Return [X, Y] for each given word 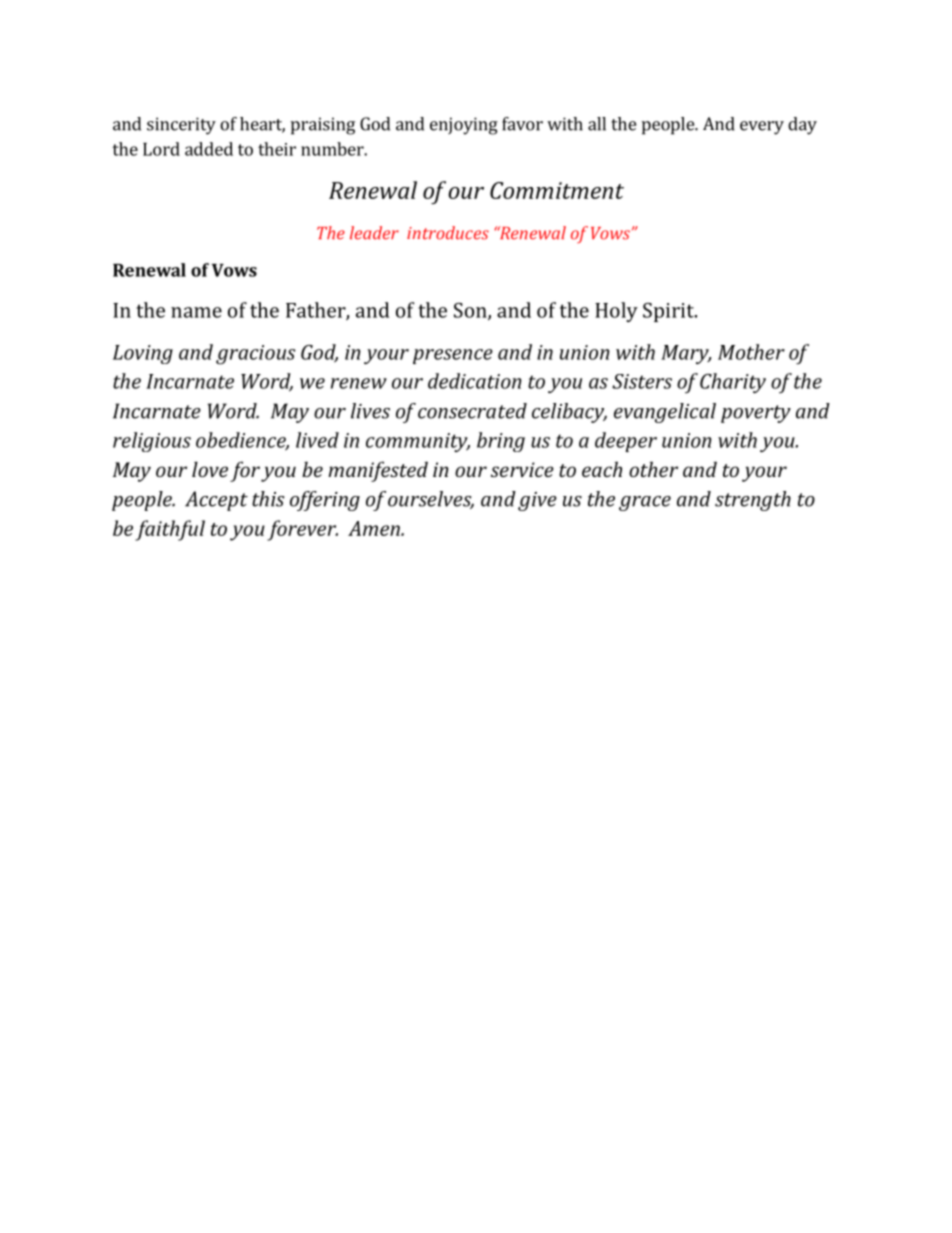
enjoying [464, 126]
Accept [216, 501]
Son [471, 311]
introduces [448, 233]
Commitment [557, 190]
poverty [756, 414]
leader [374, 233]
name [196, 312]
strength [753, 501]
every [762, 128]
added [209, 149]
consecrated [472, 411]
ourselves [431, 500]
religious [152, 442]
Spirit [669, 312]
